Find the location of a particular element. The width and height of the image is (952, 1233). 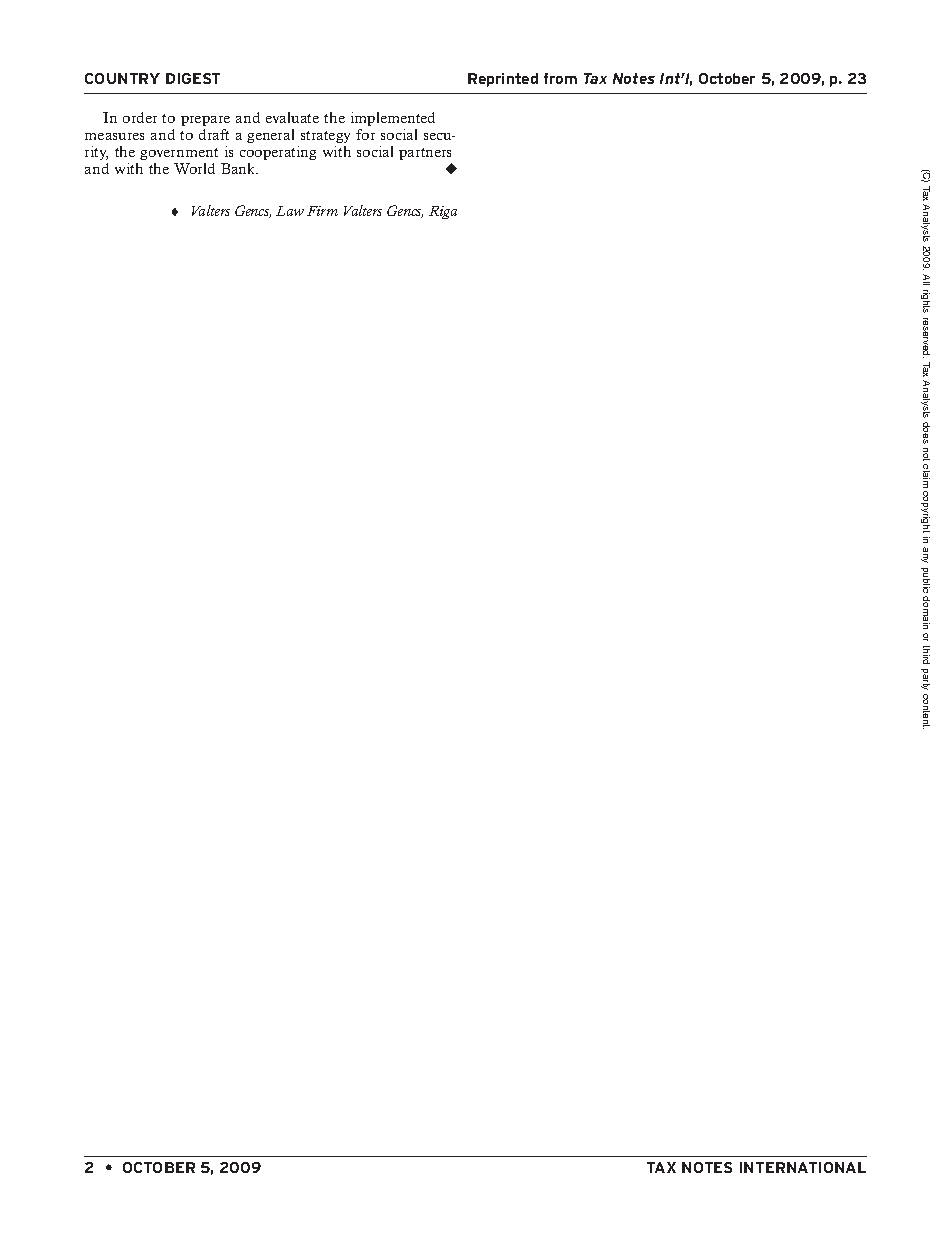

government is located at coordinates (179, 156).
